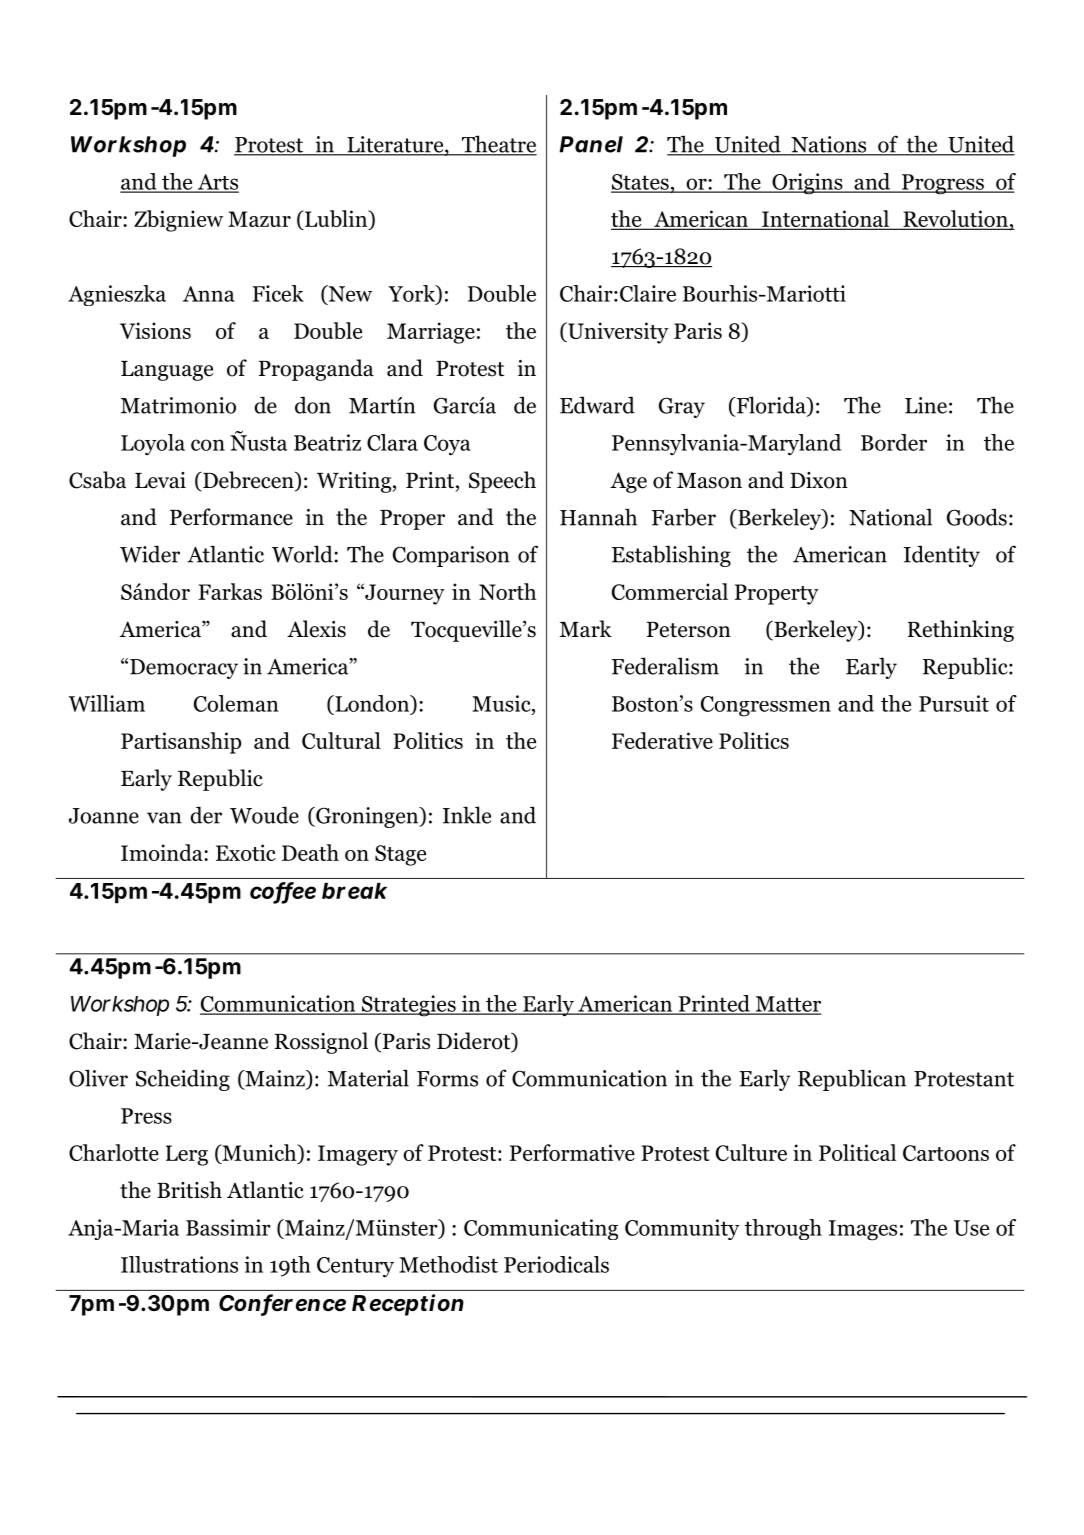 Image resolution: width=1084 pixels, height=1535 pixels. Describe the element at coordinates (954, 703) in the page. I see `Pursuit` at that location.
